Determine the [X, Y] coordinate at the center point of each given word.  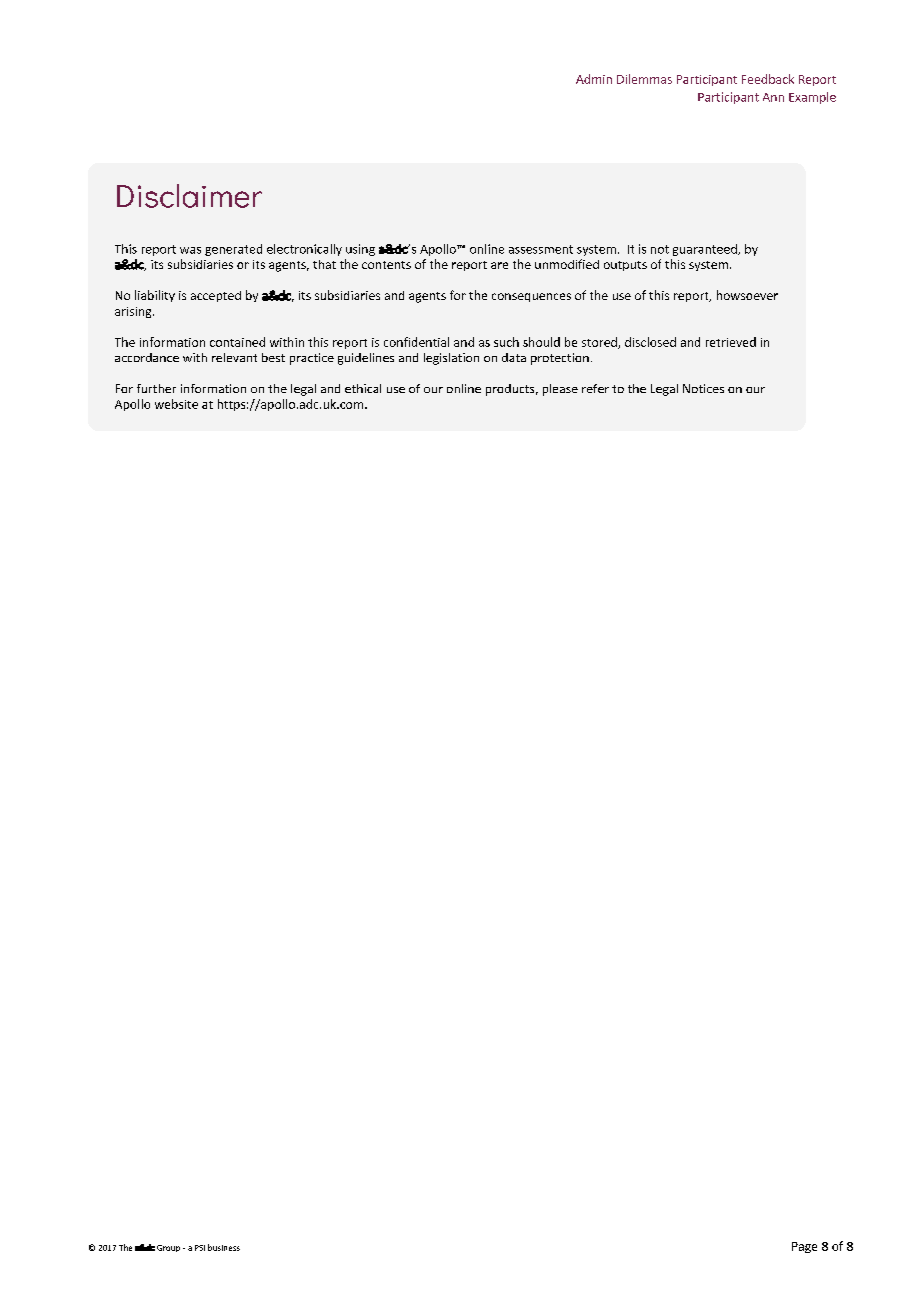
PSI [200, 1248]
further [156, 388]
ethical [363, 388]
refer [595, 388]
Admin [594, 79]
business [224, 1247]
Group [168, 1248]
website [176, 404]
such [506, 342]
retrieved [731, 342]
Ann [773, 97]
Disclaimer [189, 196]
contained [237, 342]
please [560, 390]
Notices [703, 388]
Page [804, 1247]
